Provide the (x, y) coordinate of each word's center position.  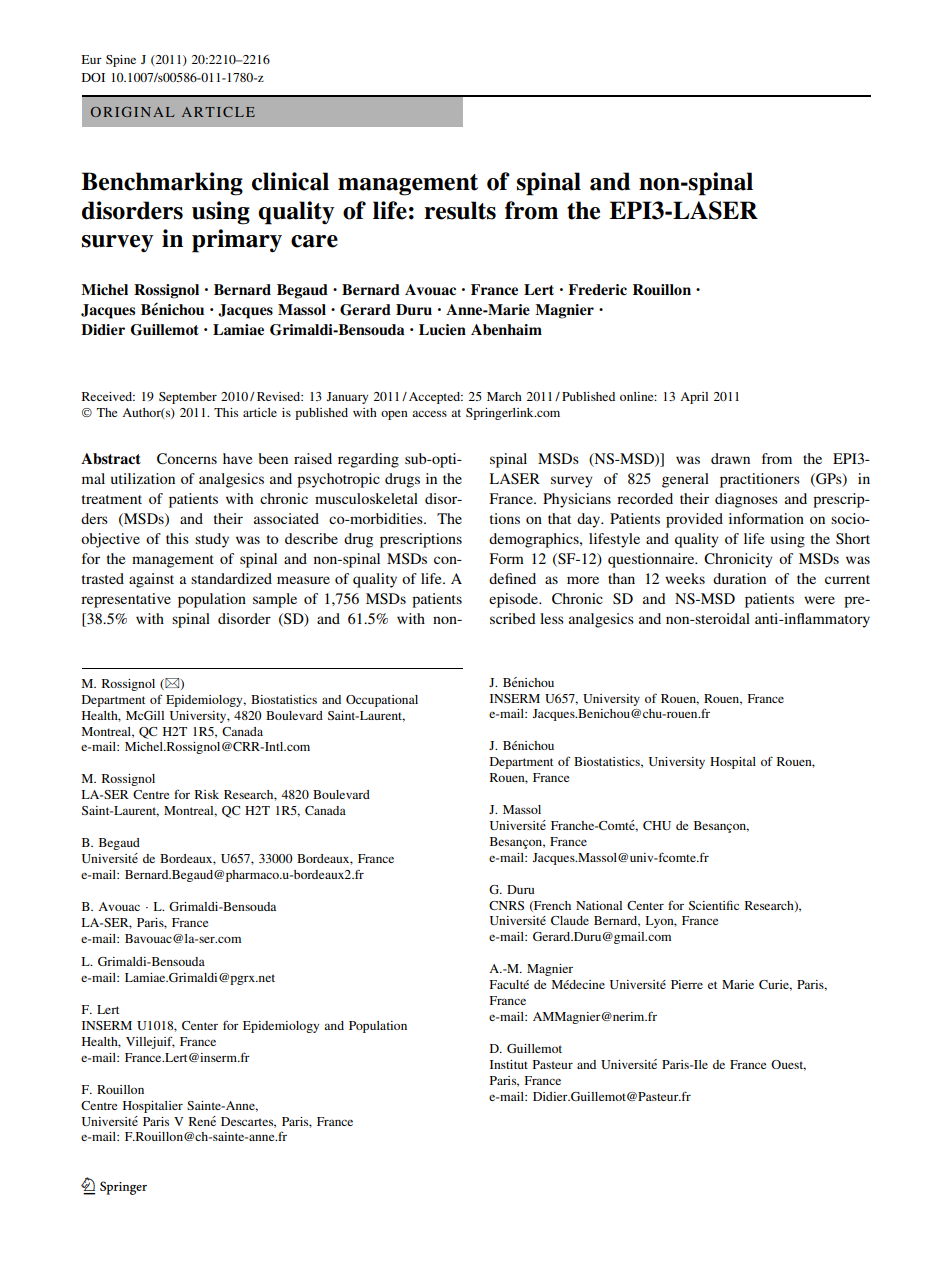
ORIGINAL (132, 112)
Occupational (382, 701)
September (188, 398)
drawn (730, 458)
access (429, 413)
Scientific (714, 905)
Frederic (597, 289)
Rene (202, 1121)
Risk (207, 794)
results (460, 210)
